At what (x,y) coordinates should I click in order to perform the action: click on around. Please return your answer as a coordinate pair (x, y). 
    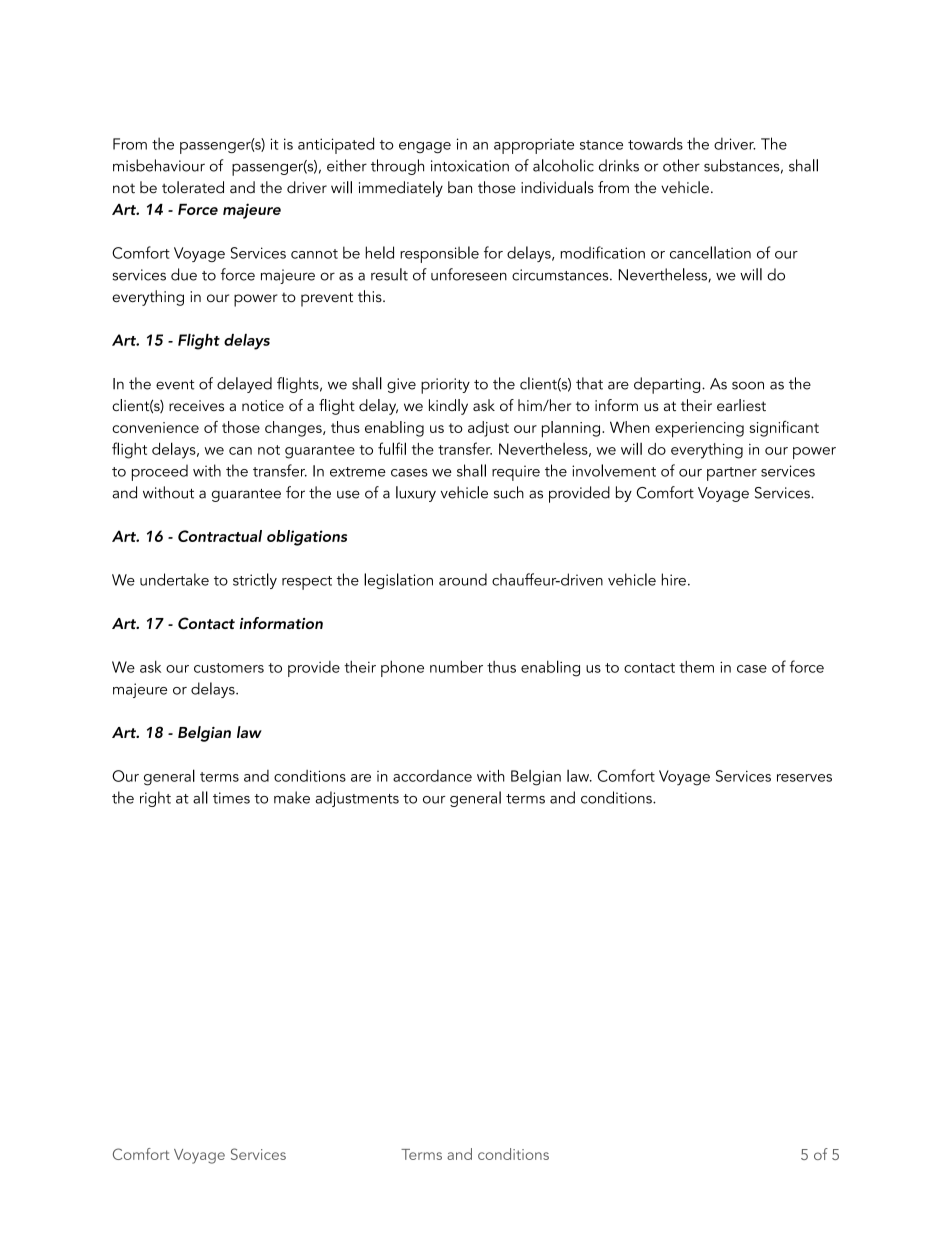
    Looking at the image, I should click on (463, 579).
